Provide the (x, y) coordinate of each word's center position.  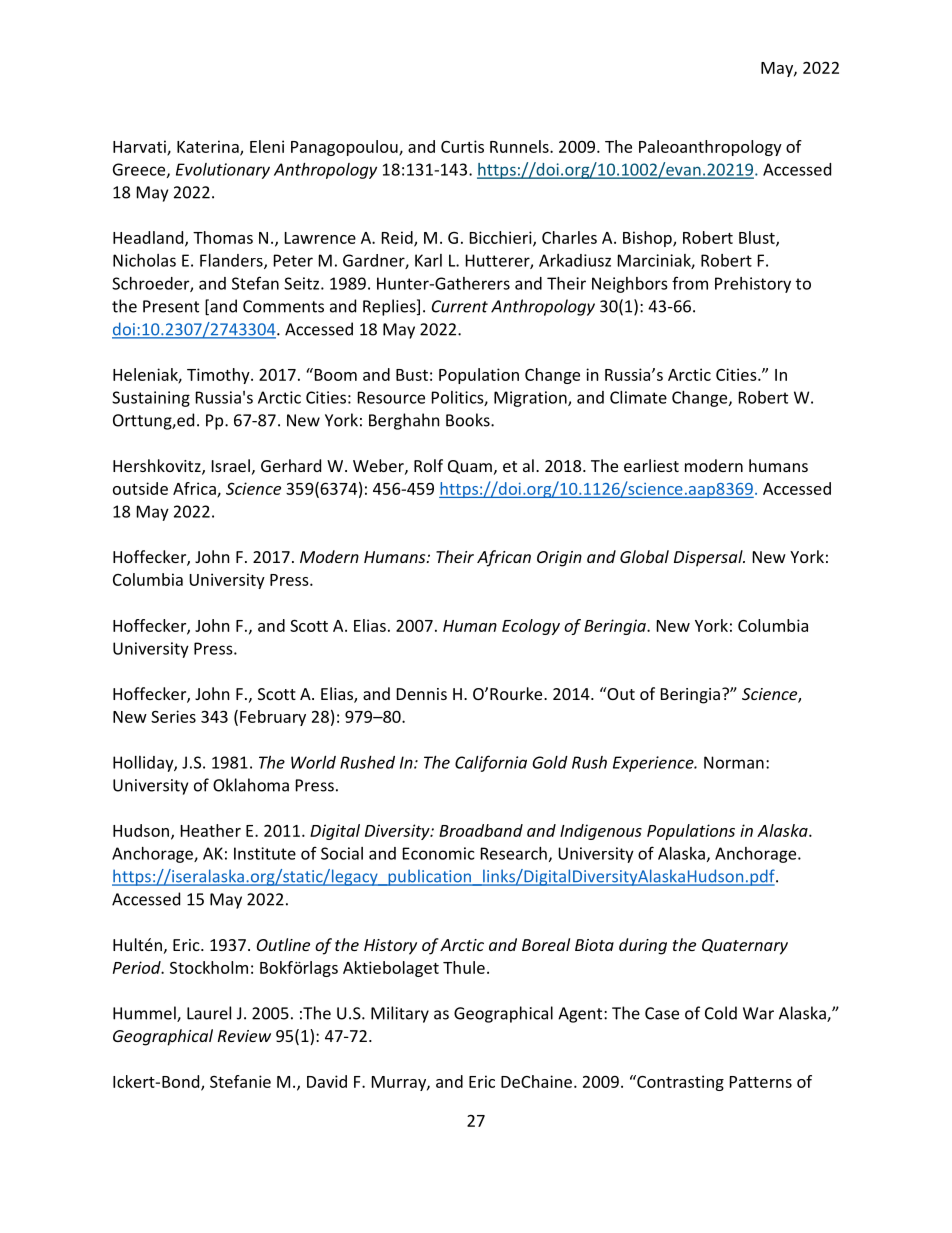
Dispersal (709, 558)
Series (173, 716)
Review (244, 1036)
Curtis (462, 146)
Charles (569, 237)
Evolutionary (223, 171)
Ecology (531, 627)
